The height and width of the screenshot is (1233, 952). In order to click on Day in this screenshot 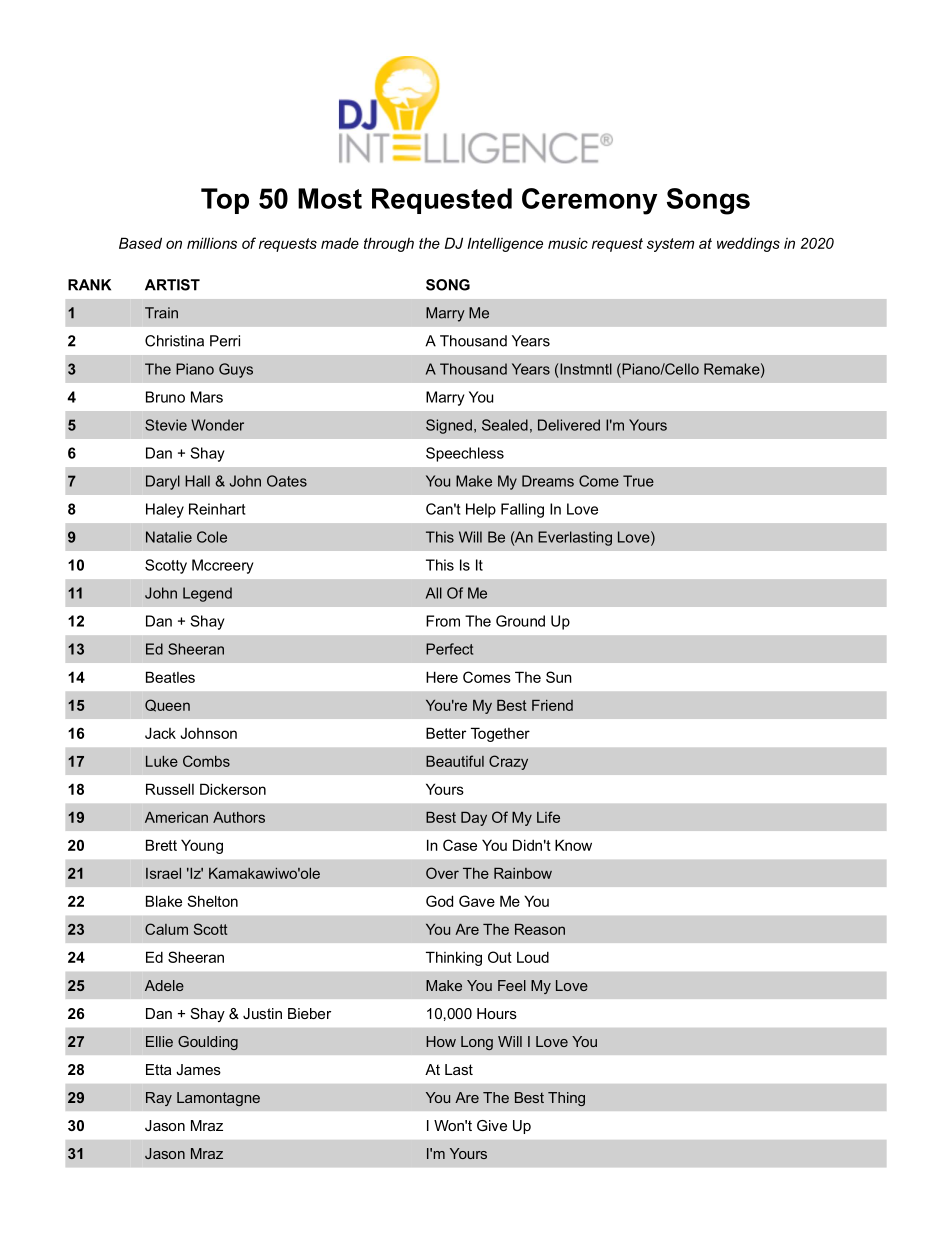, I will do `click(474, 819)`.
